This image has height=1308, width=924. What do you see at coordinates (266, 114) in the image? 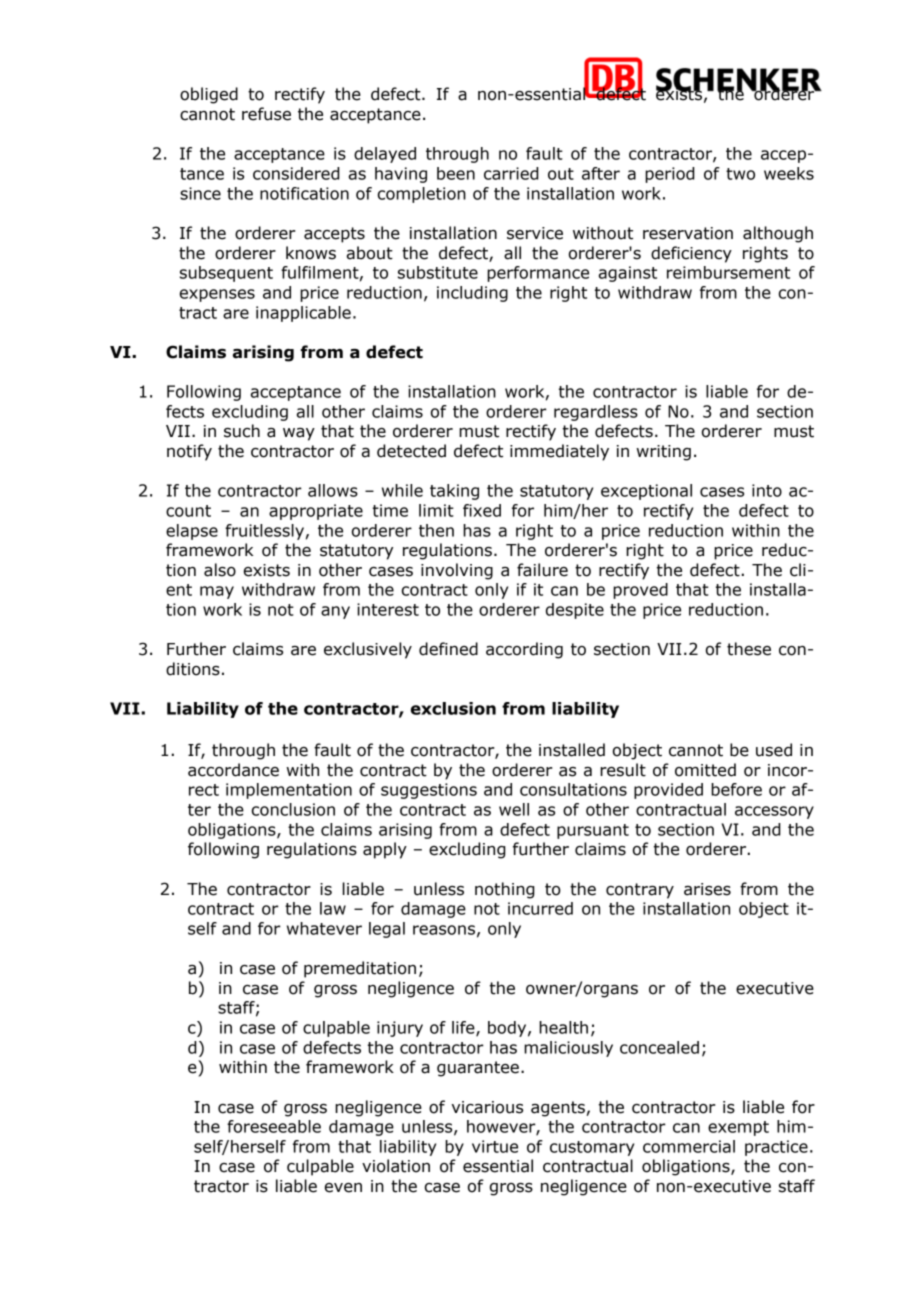
I see `refuse` at bounding box center [266, 114].
